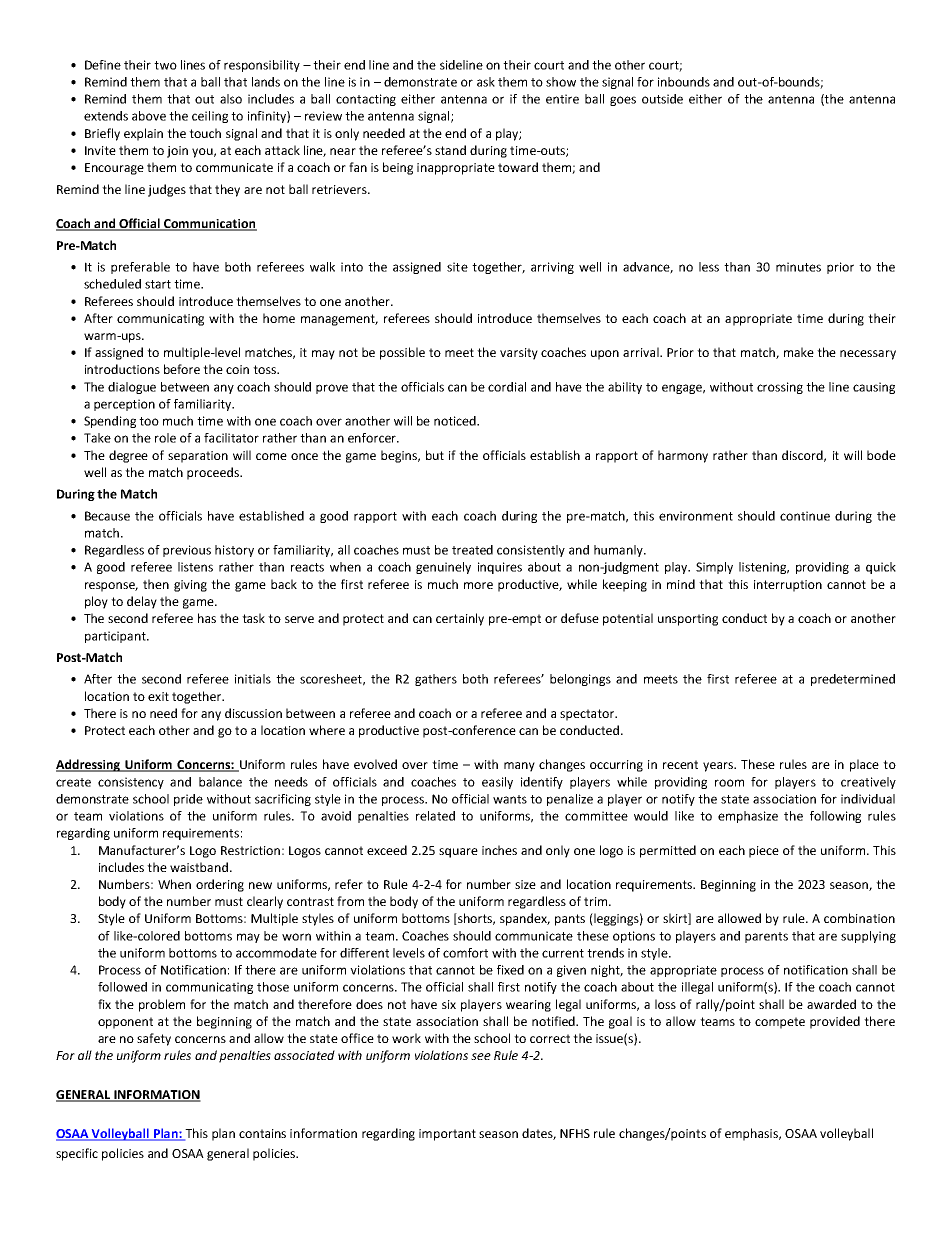 Image resolution: width=952 pixels, height=1233 pixels. Describe the element at coordinates (262, 1133) in the document. I see `contains` at that location.
